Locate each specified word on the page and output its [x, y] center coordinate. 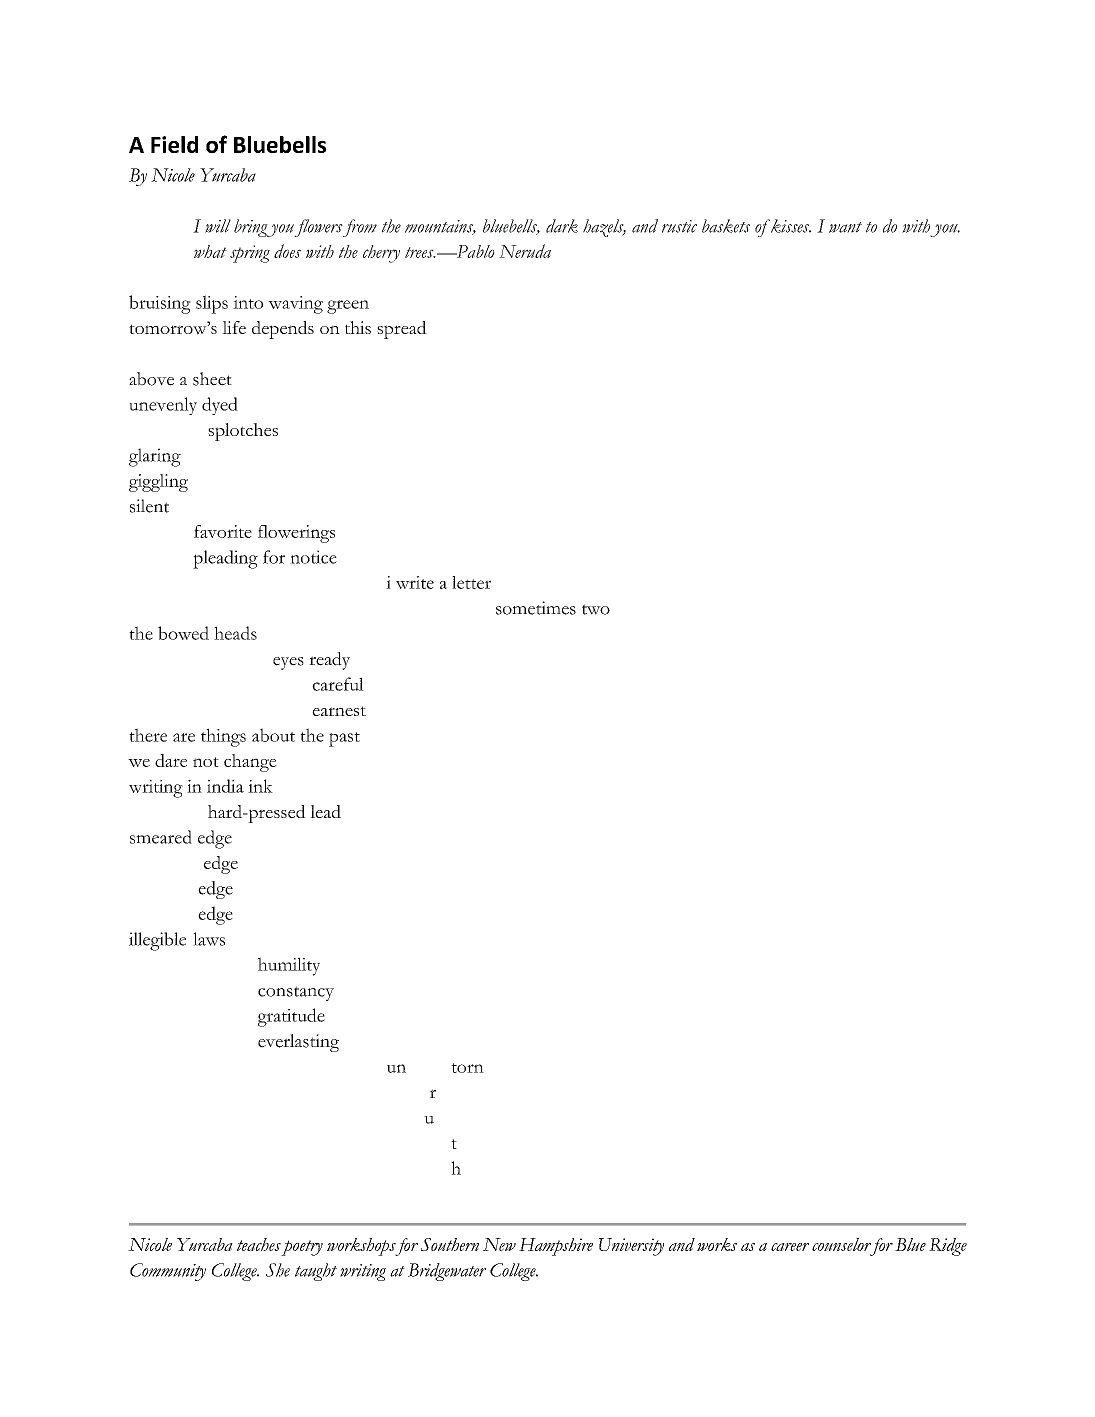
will [218, 226]
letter [471, 582]
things [223, 737]
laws [209, 939]
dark [562, 226]
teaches [259, 1244]
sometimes [536, 608]
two [596, 609]
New [499, 1244]
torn [467, 1068]
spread [402, 330]
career [790, 1247]
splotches [243, 432]
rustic [679, 226]
